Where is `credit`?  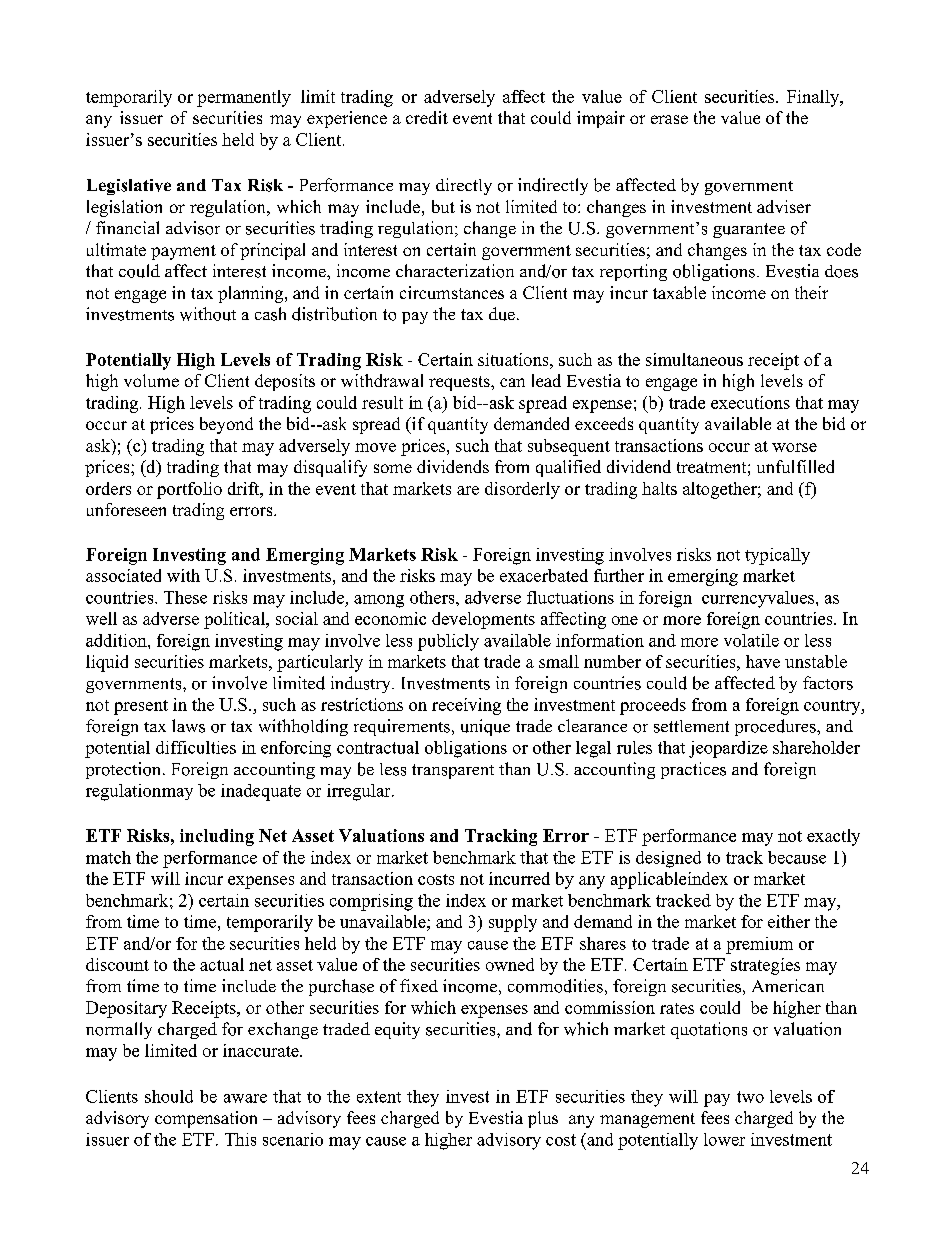
credit is located at coordinates (427, 117).
